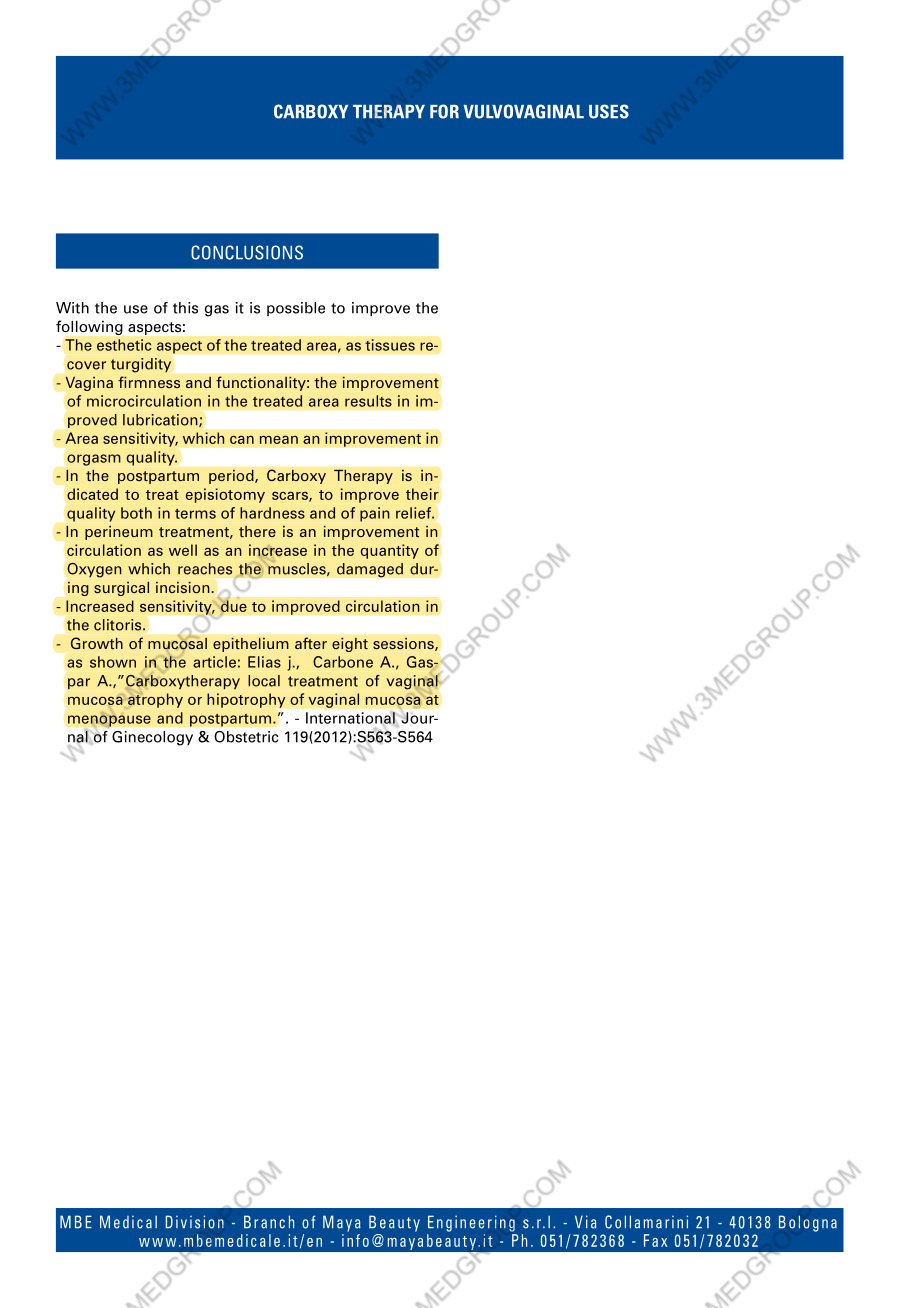 This page has width=924, height=1308. What do you see at coordinates (444, 111) in the page?
I see `FOR` at bounding box center [444, 111].
